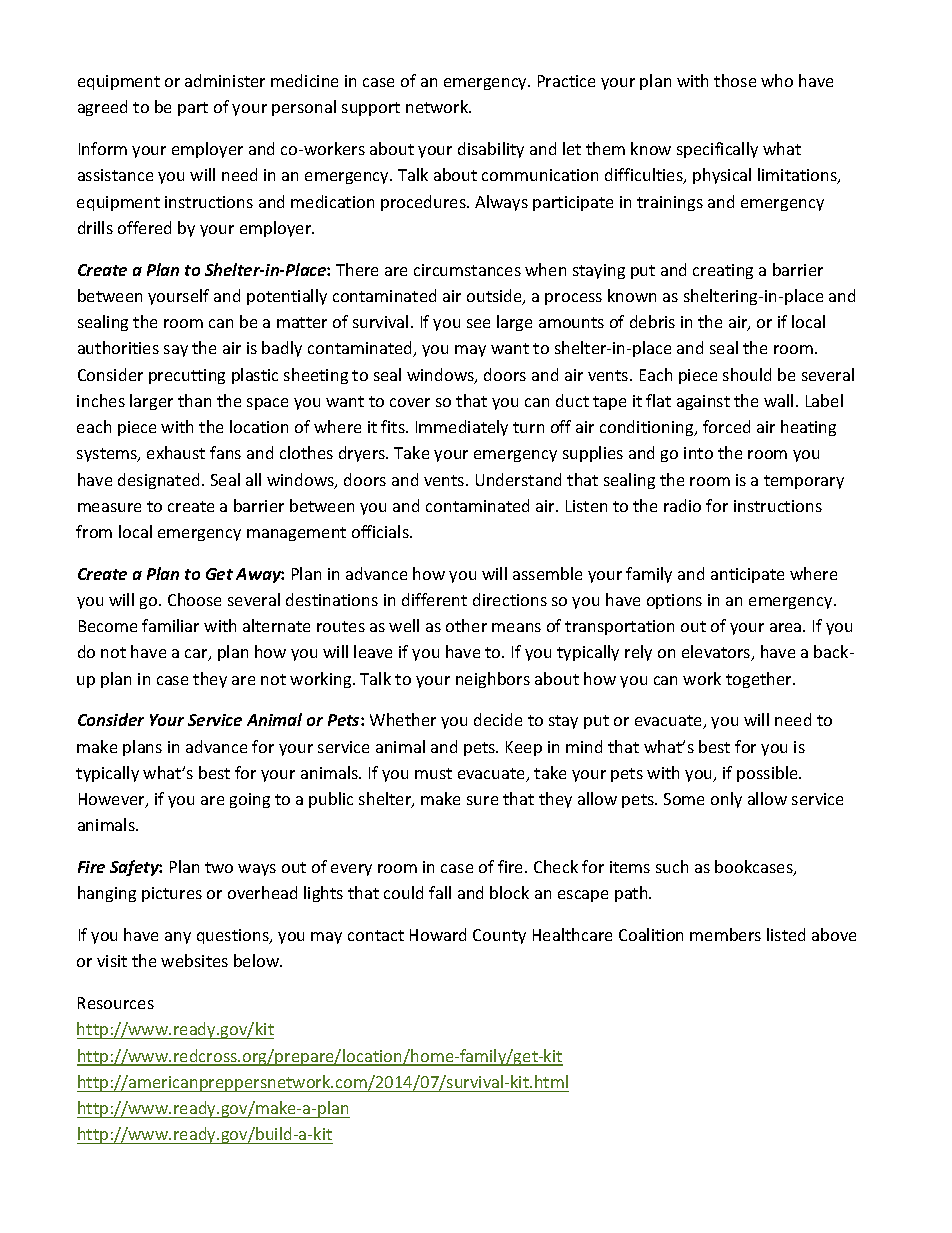  What do you see at coordinates (433, 773) in the document?
I see `must` at bounding box center [433, 773].
